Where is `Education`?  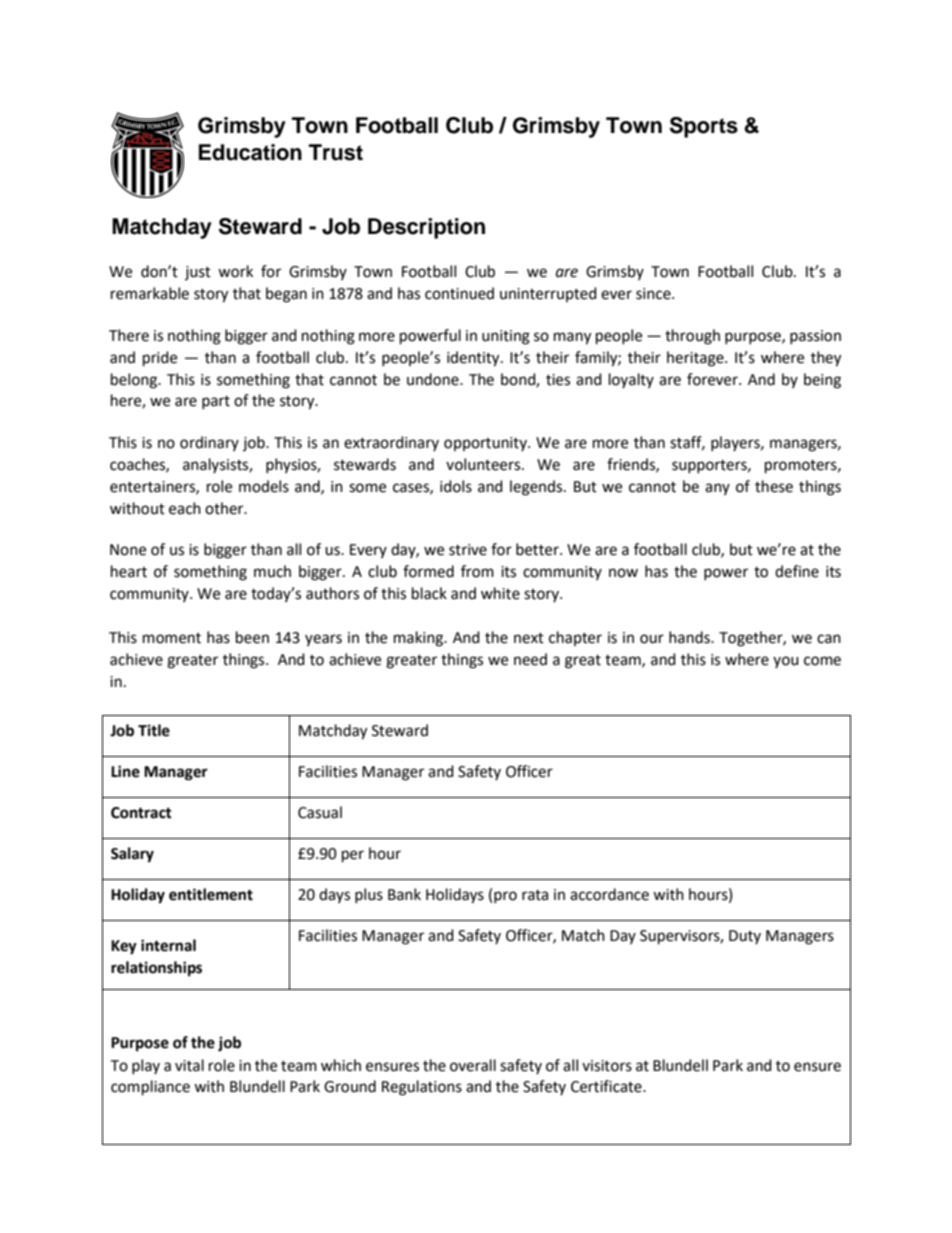 Education is located at coordinates (250, 152).
